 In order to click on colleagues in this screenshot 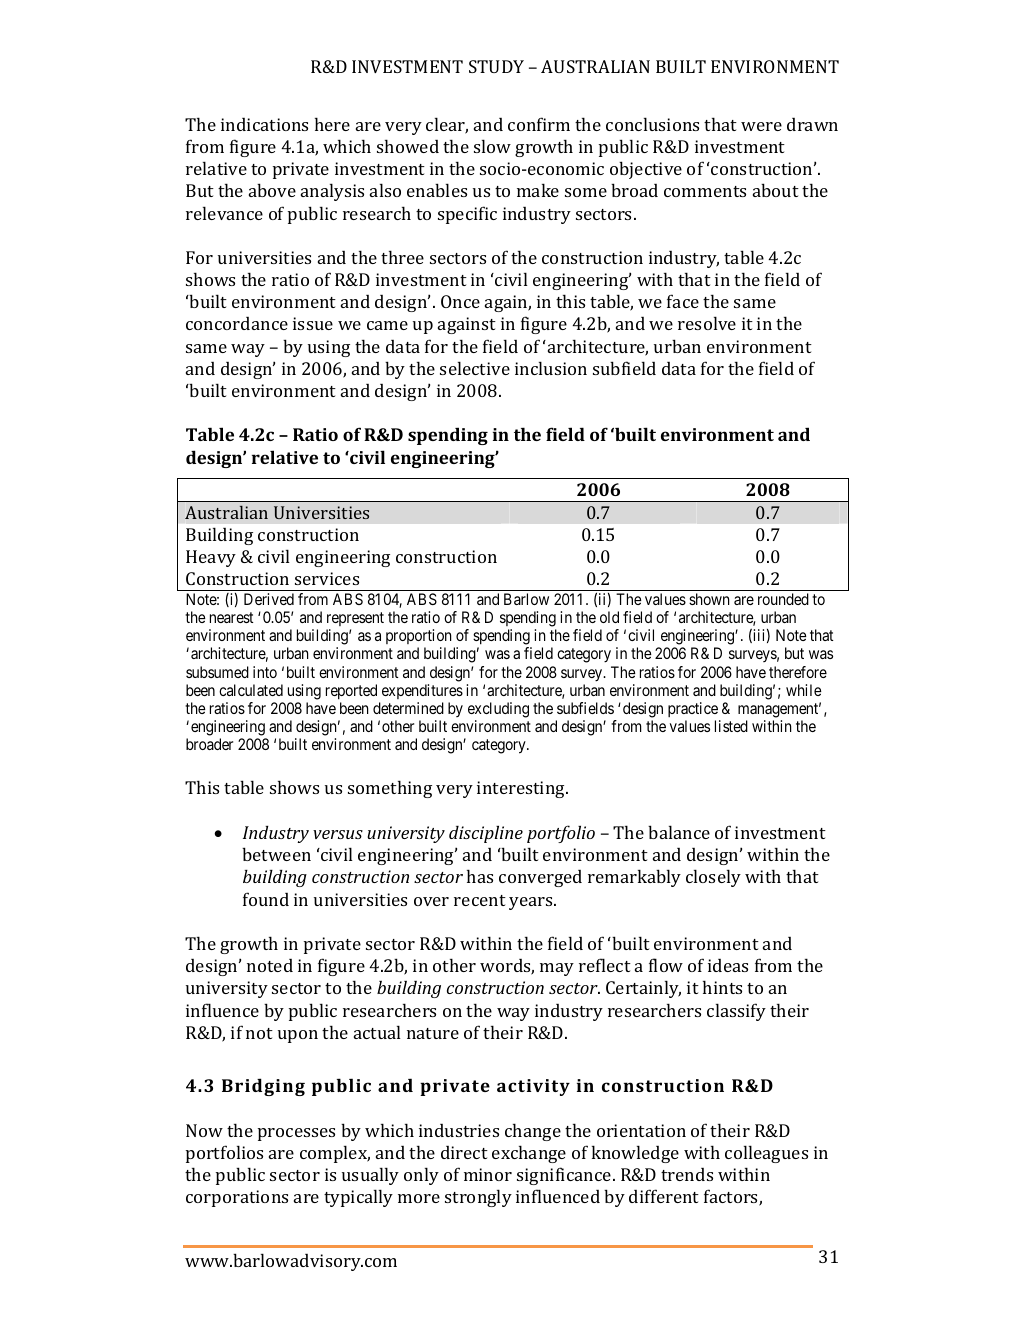, I will do `click(766, 1154)`.
